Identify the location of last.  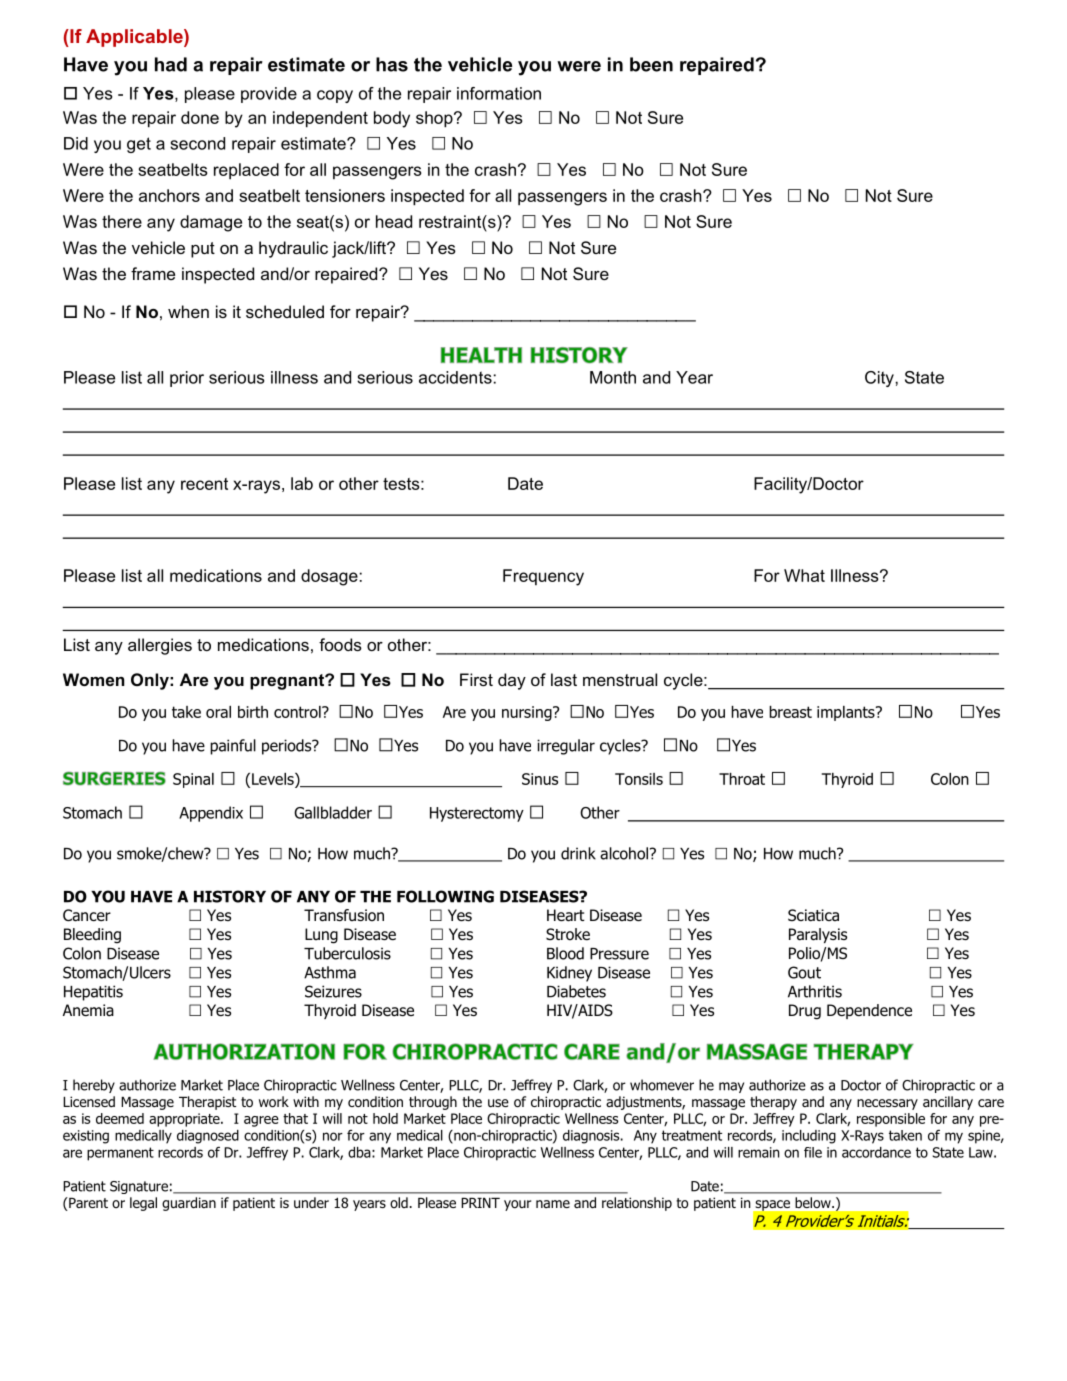
(564, 679).
